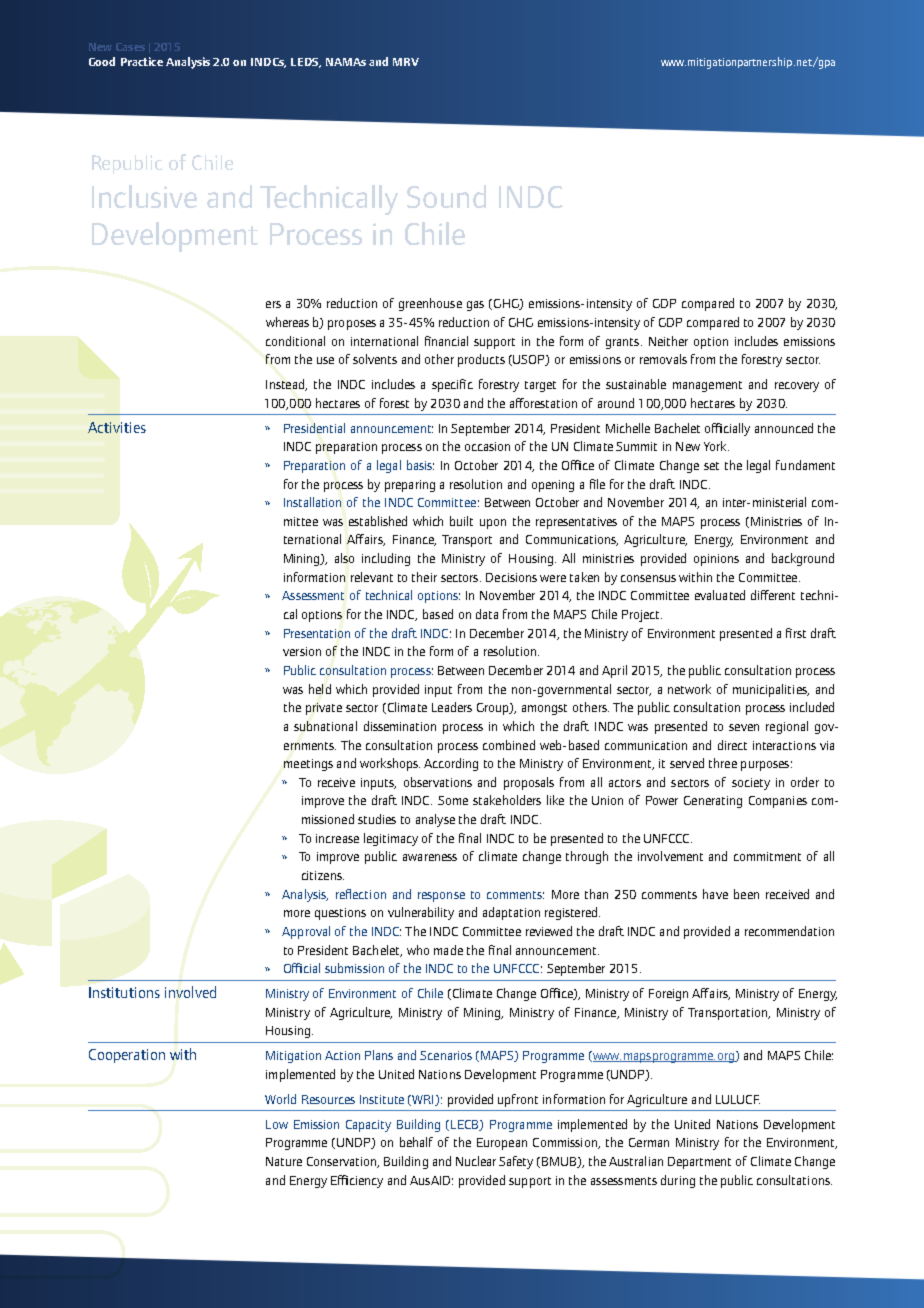 Image resolution: width=924 pixels, height=1308 pixels. Describe the element at coordinates (142, 61) in the document. I see `Practice` at that location.
